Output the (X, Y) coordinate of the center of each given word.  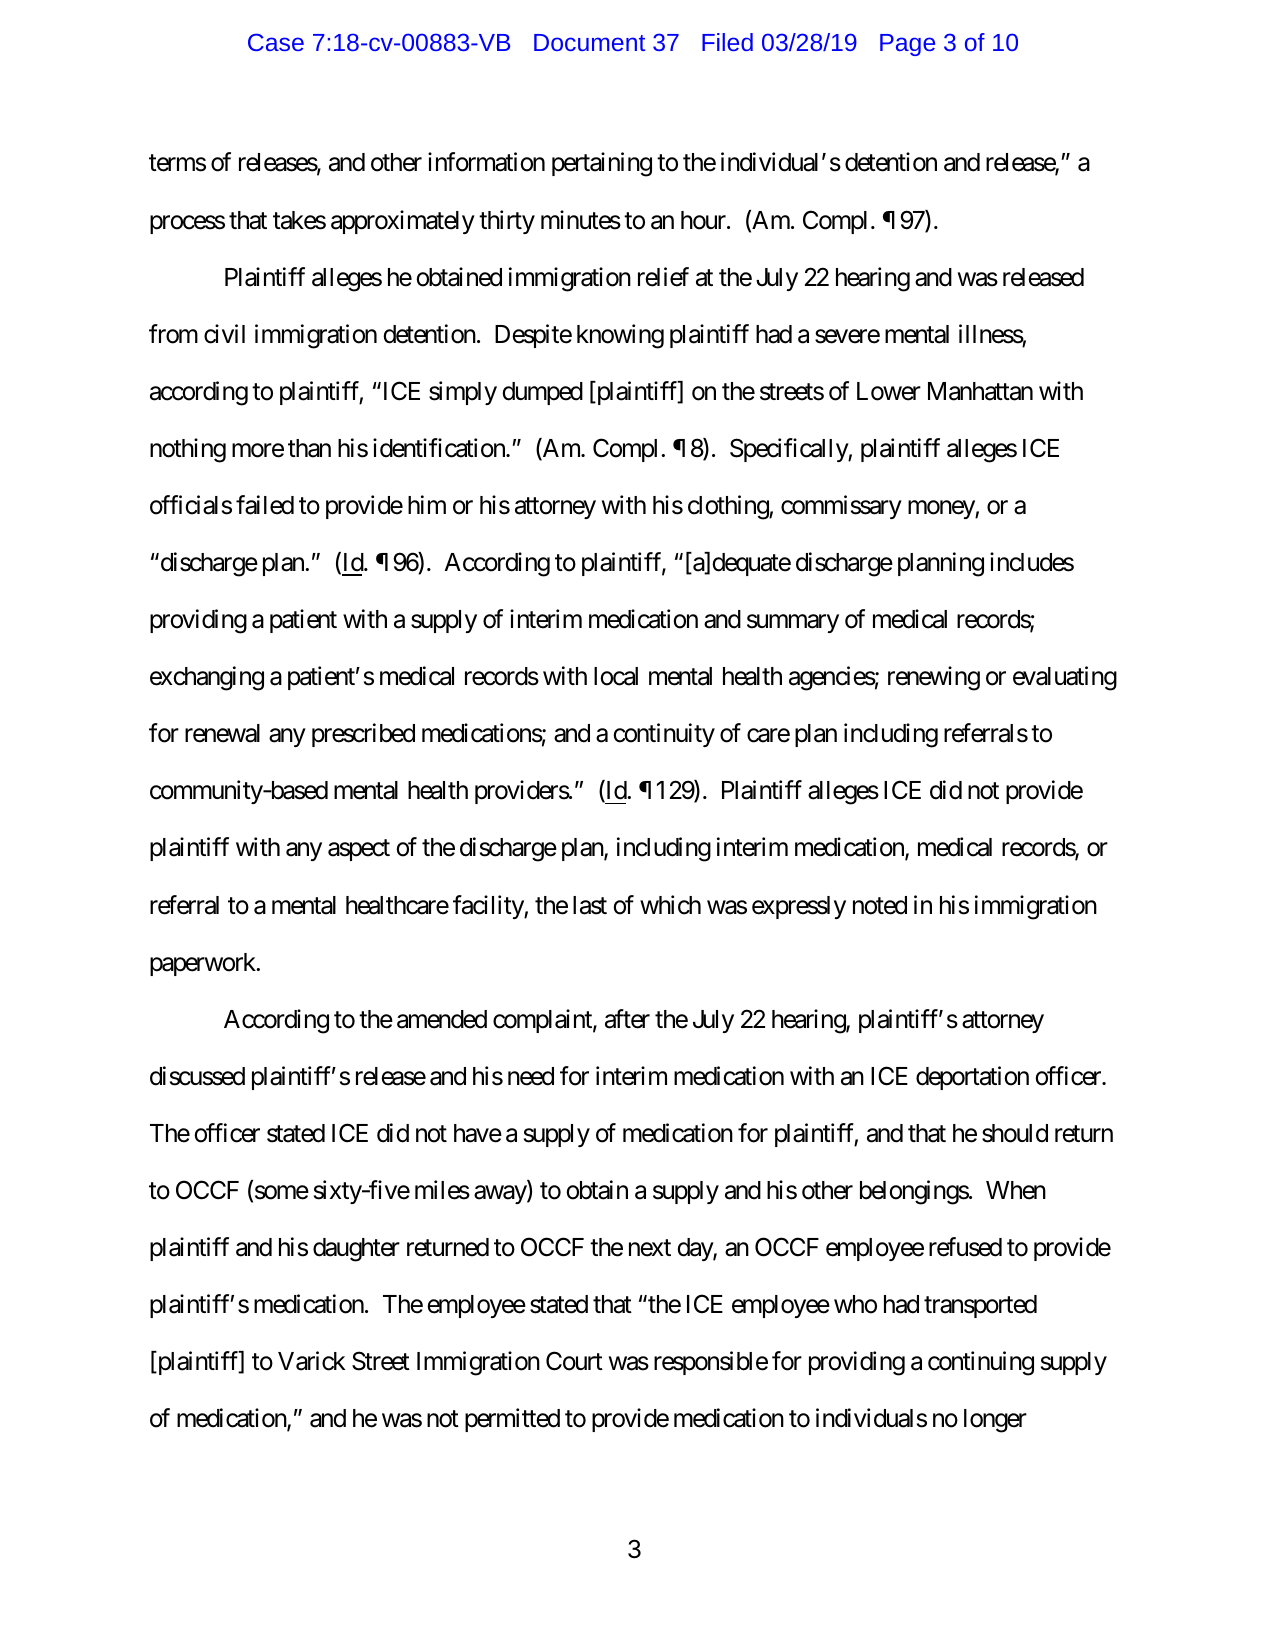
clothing (729, 507)
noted (880, 905)
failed (265, 505)
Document (589, 42)
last (590, 905)
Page (907, 45)
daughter (356, 1250)
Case (276, 42)
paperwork (204, 964)
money (942, 510)
